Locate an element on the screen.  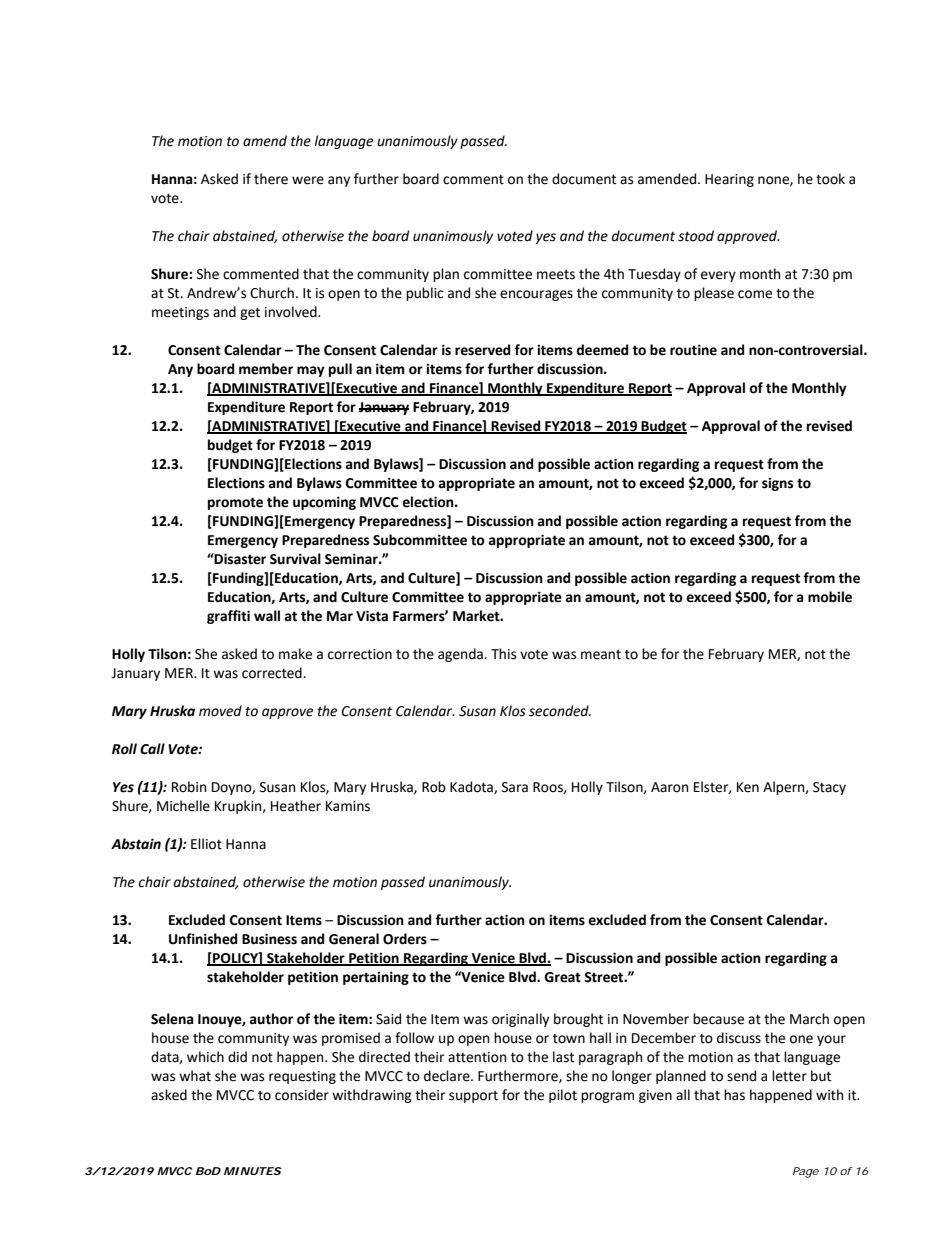
moved is located at coordinates (220, 711).
